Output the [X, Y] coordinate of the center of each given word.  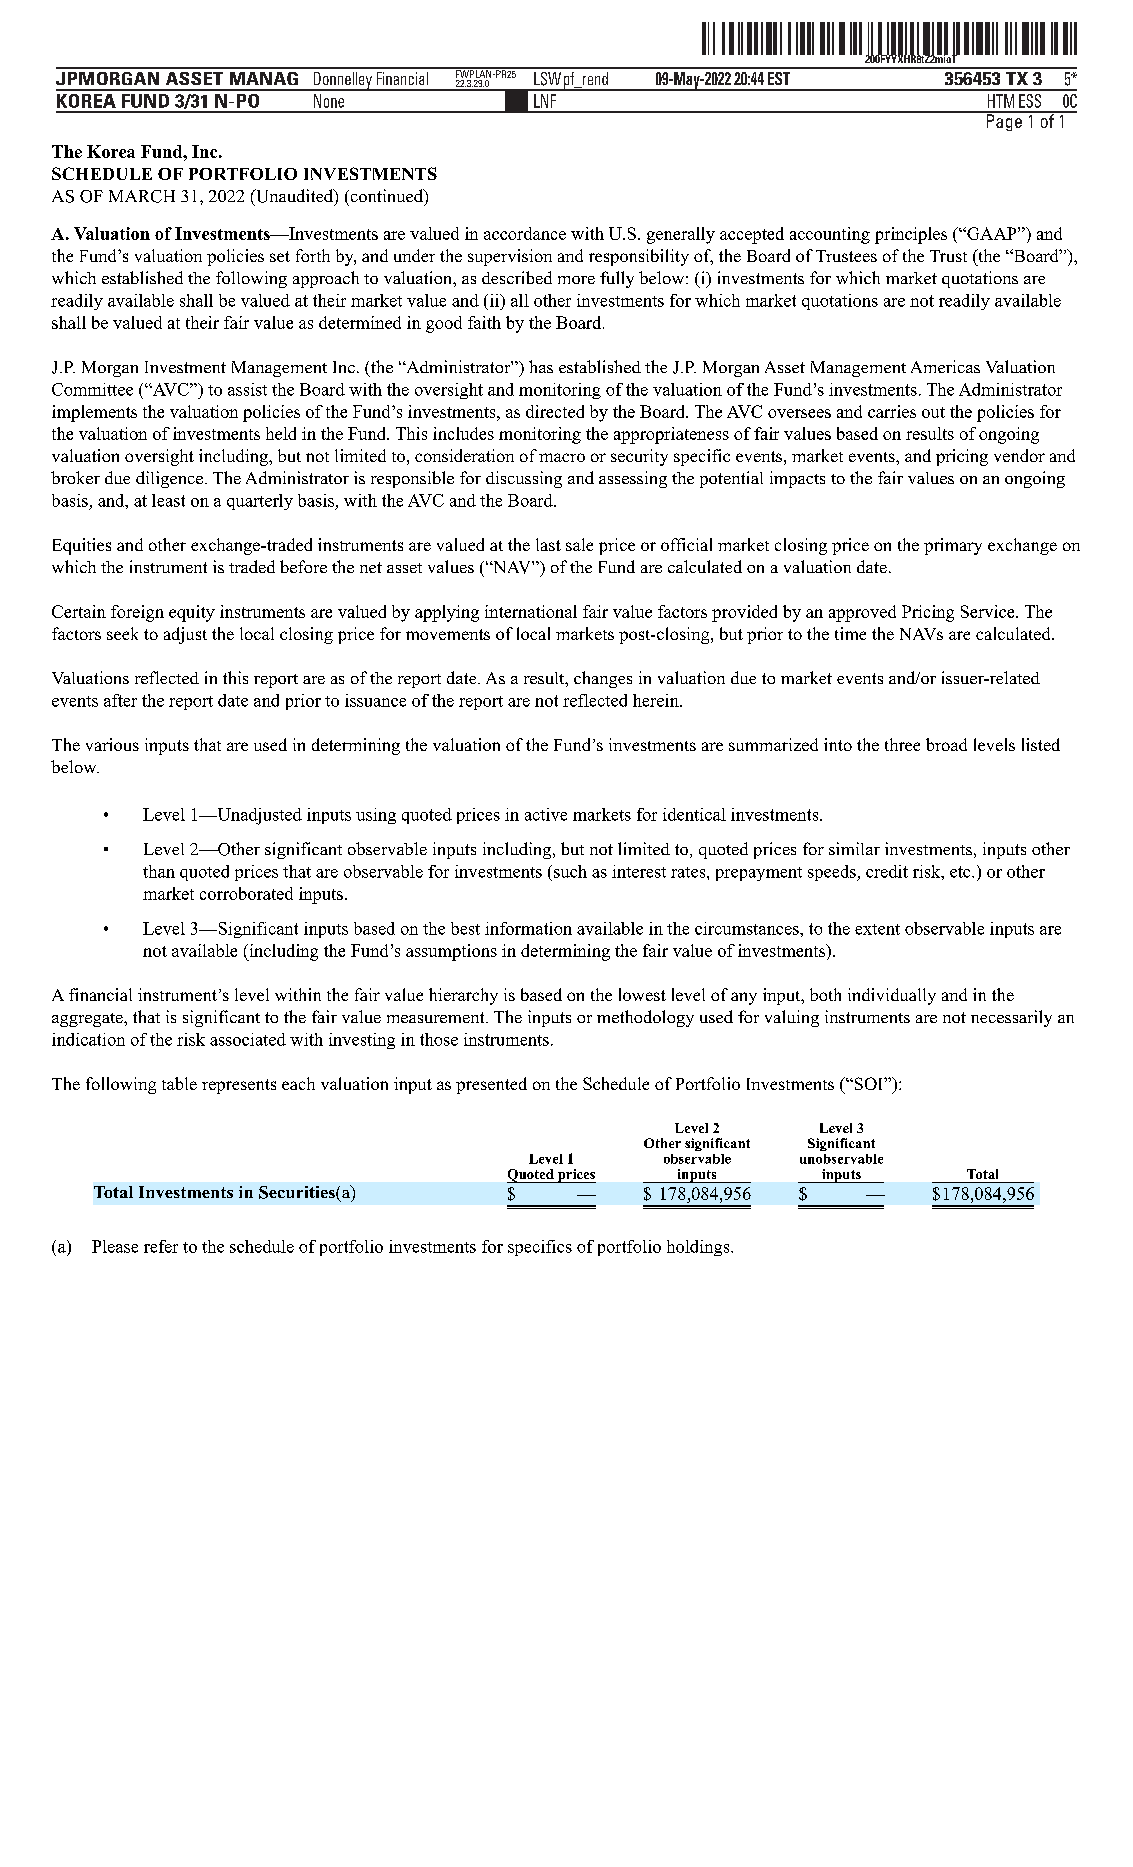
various [112, 744]
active [546, 814]
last [548, 544]
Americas [945, 366]
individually [892, 996]
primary [953, 546]
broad [946, 744]
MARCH [142, 196]
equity [192, 613]
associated [248, 1039]
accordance [525, 233]
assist [247, 389]
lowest [642, 994]
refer [161, 1246]
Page [1004, 121]
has [541, 366]
